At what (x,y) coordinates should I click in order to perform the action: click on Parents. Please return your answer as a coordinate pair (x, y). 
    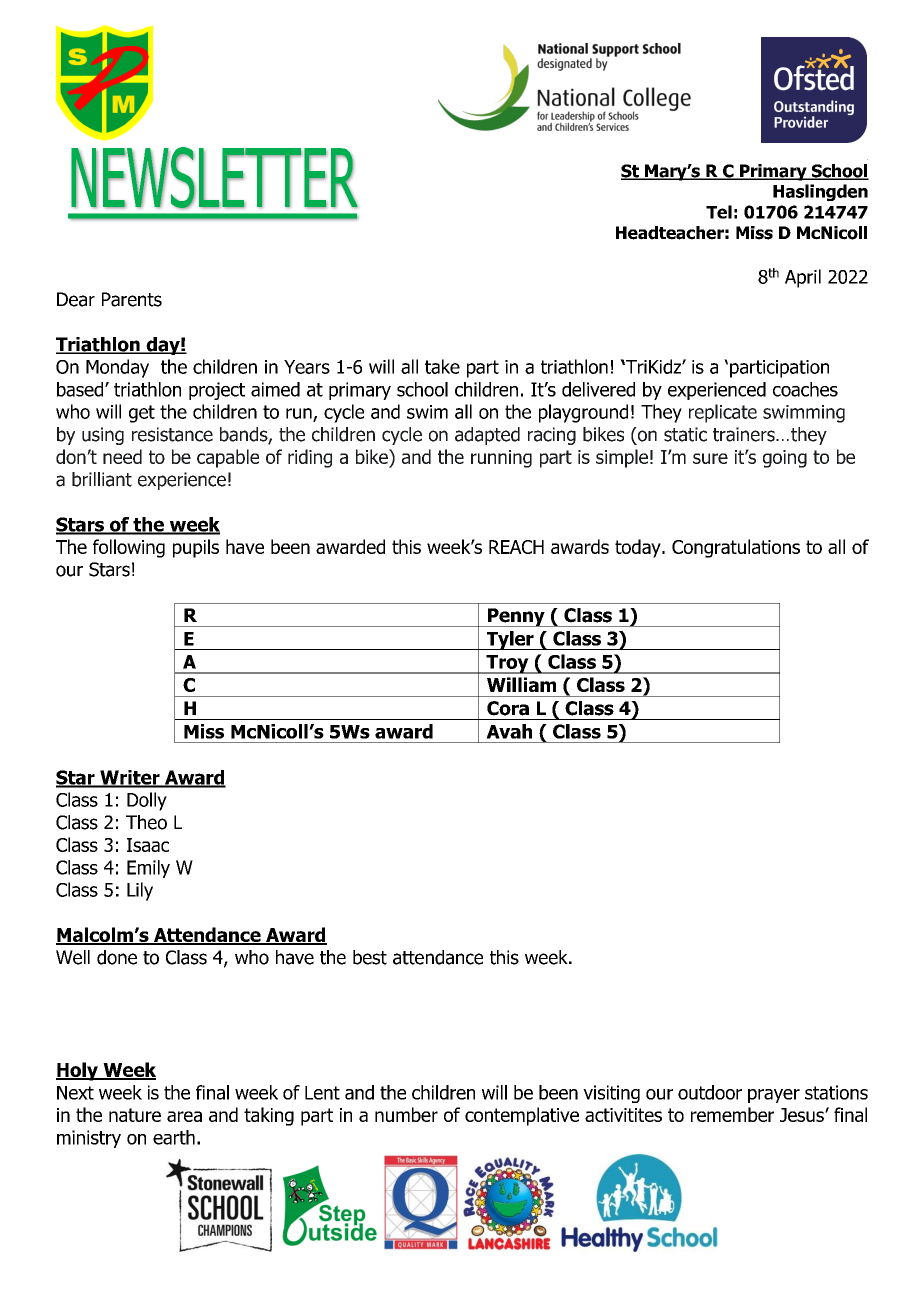
    Looking at the image, I should click on (132, 299).
